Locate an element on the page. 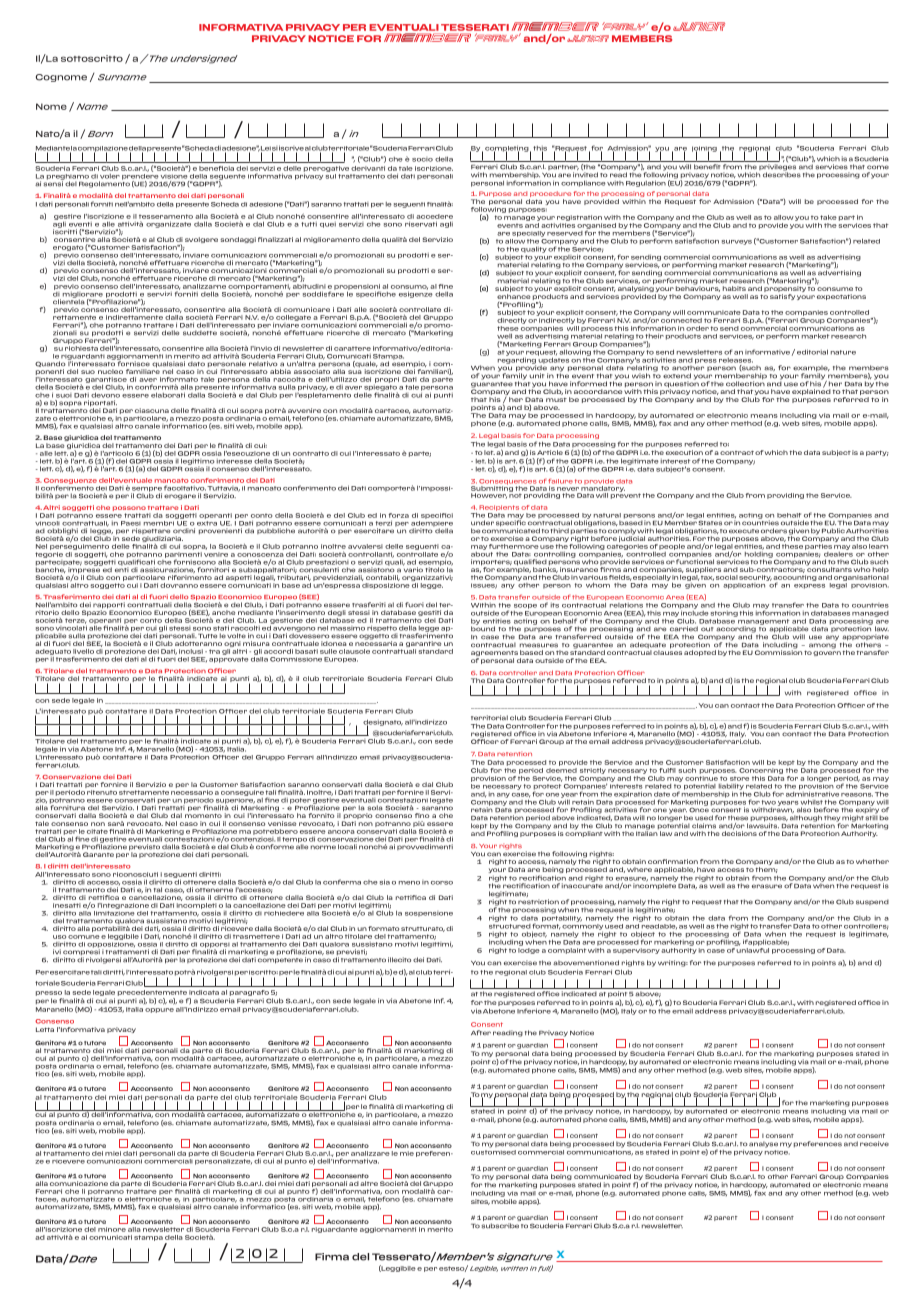  socio is located at coordinates (422, 160).
